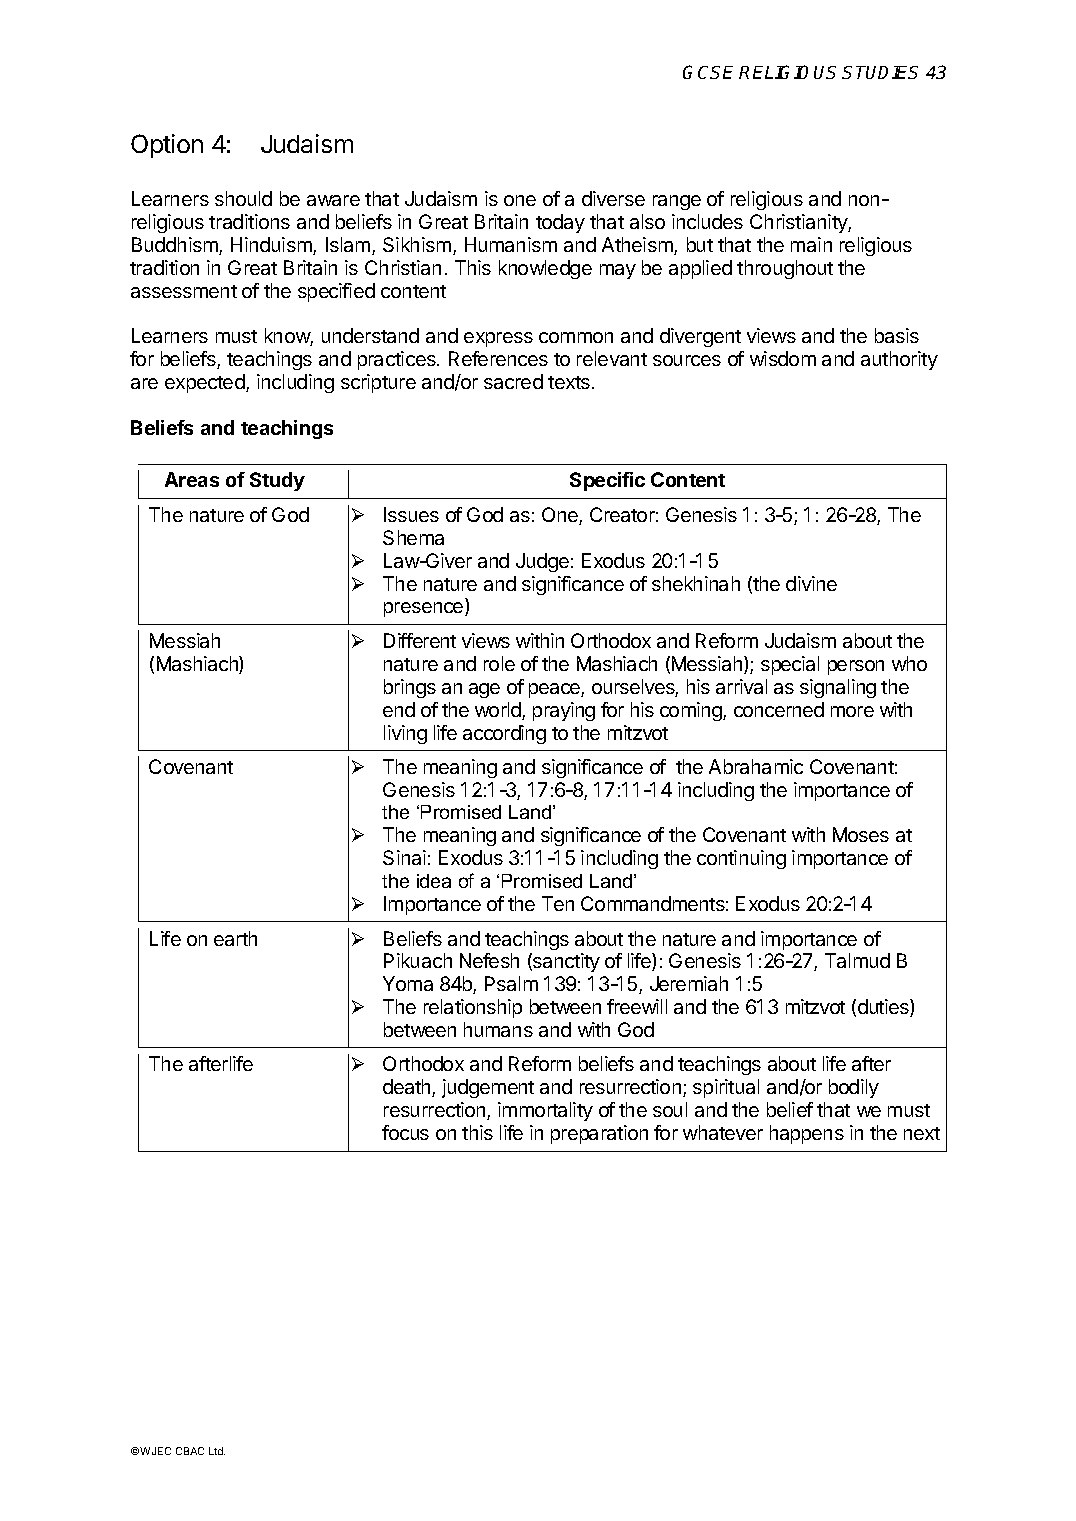  What do you see at coordinates (277, 481) in the document?
I see `Study` at bounding box center [277, 481].
